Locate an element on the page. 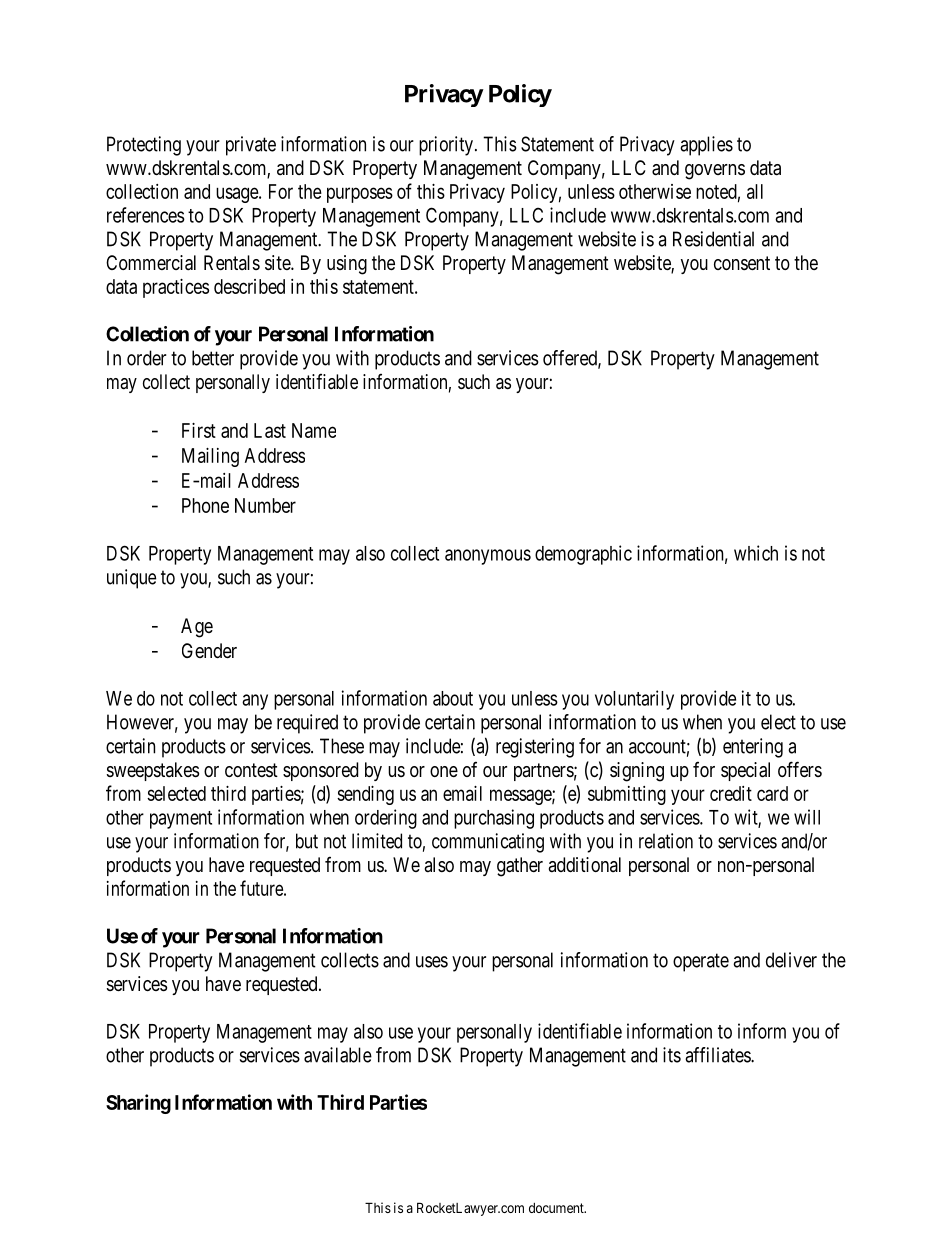  which is located at coordinates (756, 553).
